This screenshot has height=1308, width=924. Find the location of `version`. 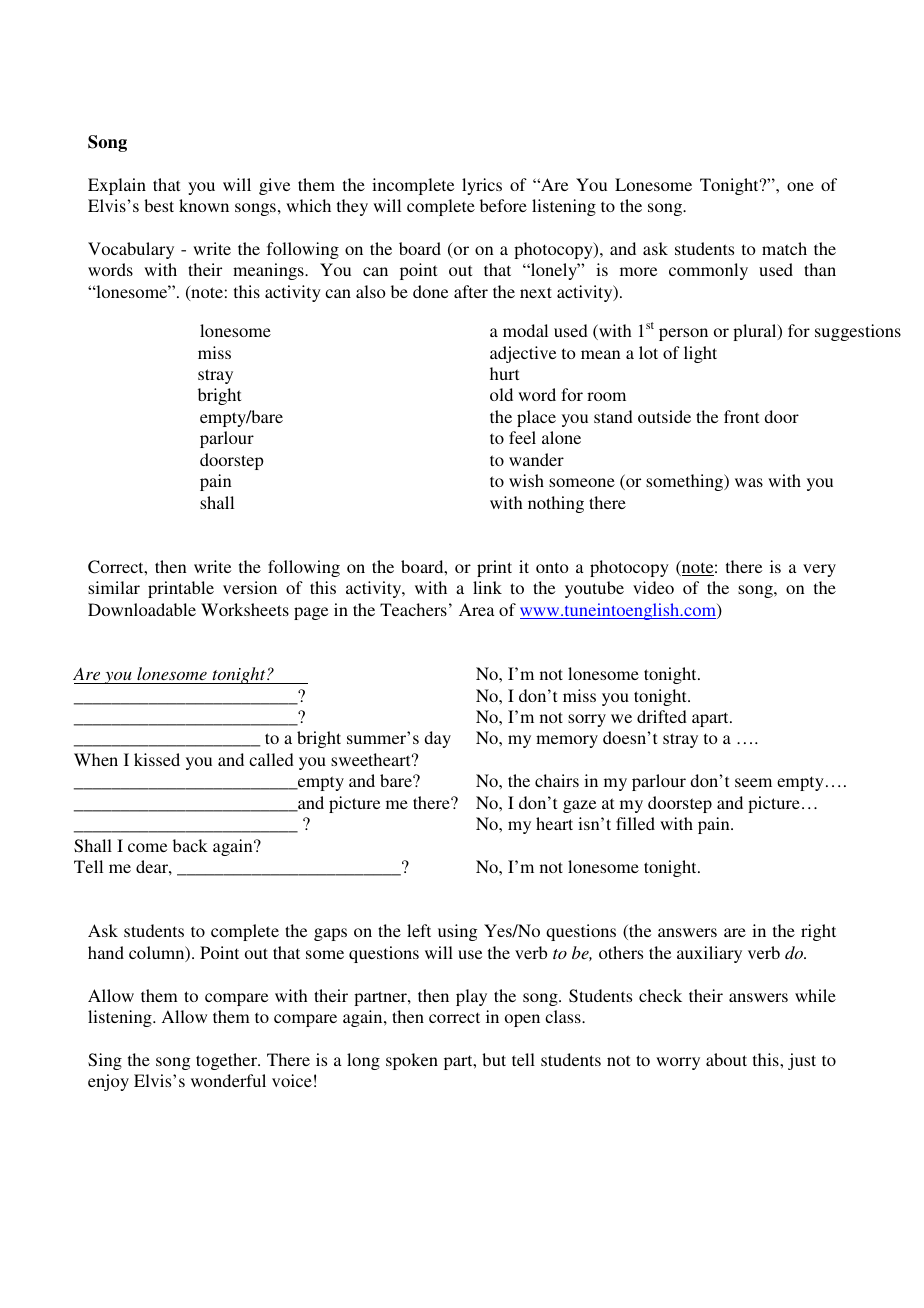

version is located at coordinates (250, 587).
